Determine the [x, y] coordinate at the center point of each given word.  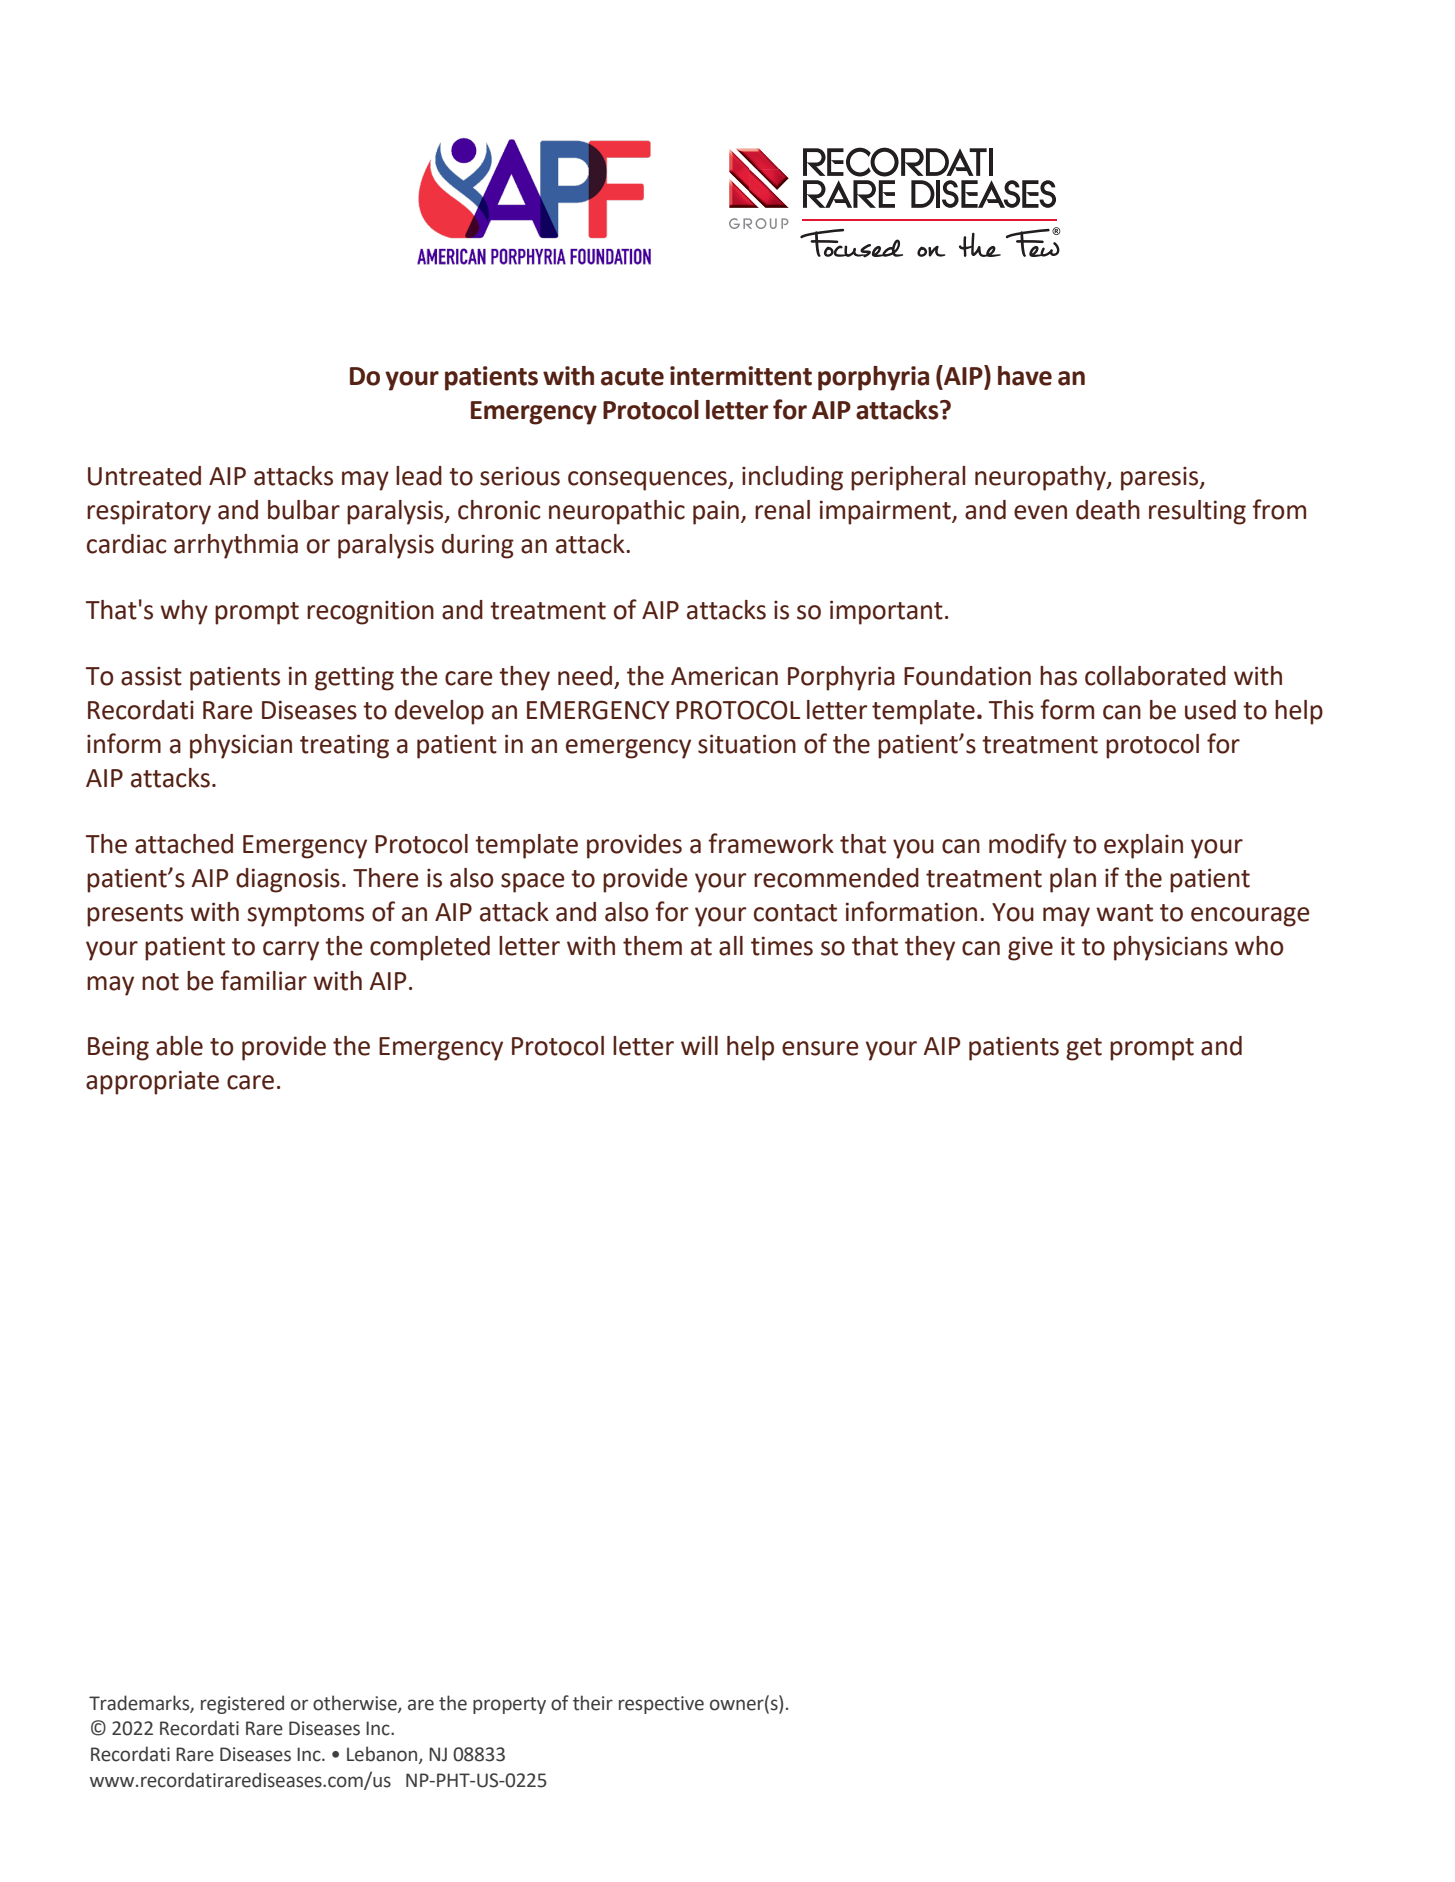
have [1025, 376]
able [179, 1046]
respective [661, 1705]
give [1030, 949]
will [699, 1045]
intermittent [741, 376]
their [593, 1703]
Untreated [144, 476]
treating [344, 746]
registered [242, 1704]
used [1210, 710]
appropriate [152, 1082]
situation [747, 744]
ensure [820, 1048]
